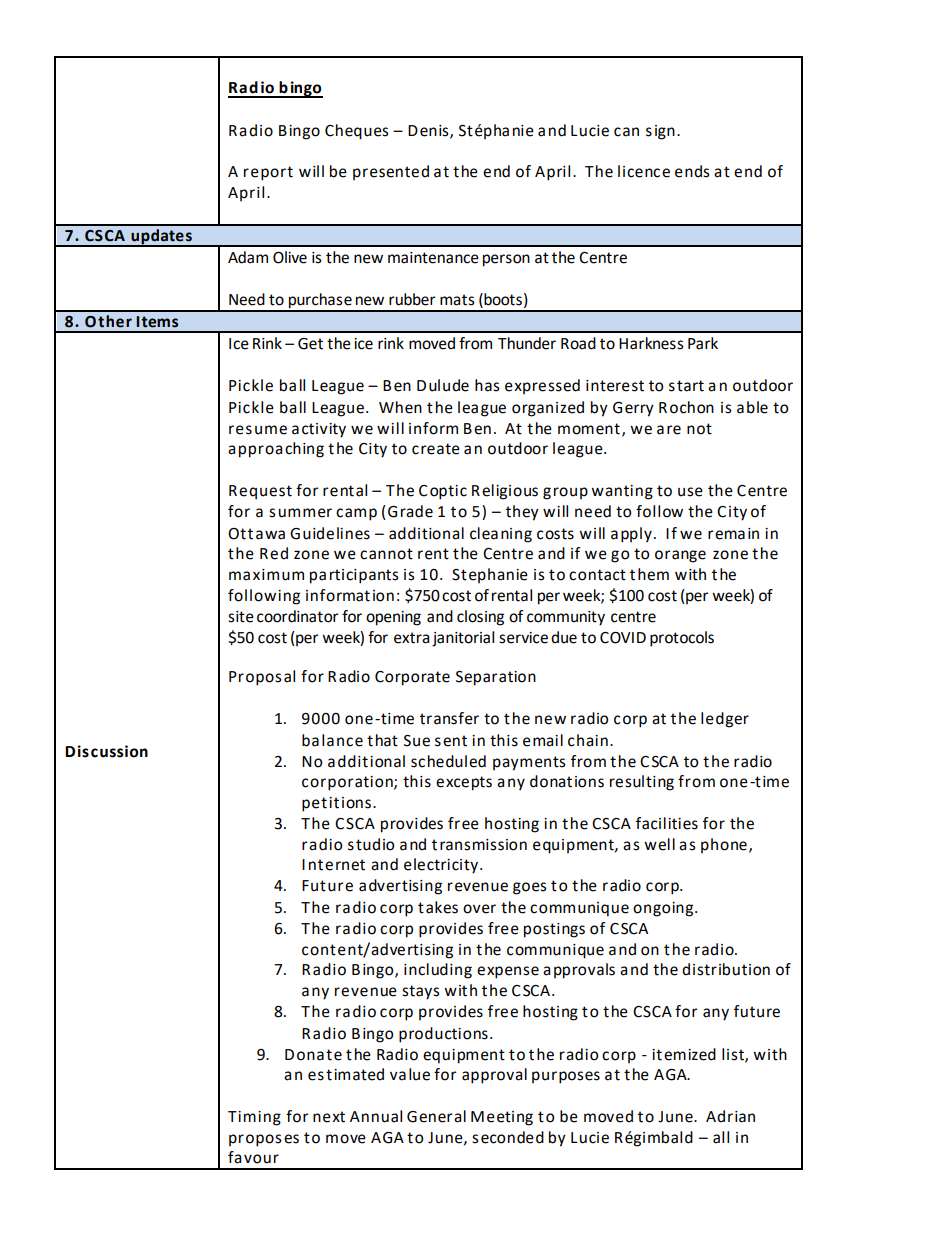 This screenshot has width=952, height=1233. I want to click on site, so click(241, 617).
